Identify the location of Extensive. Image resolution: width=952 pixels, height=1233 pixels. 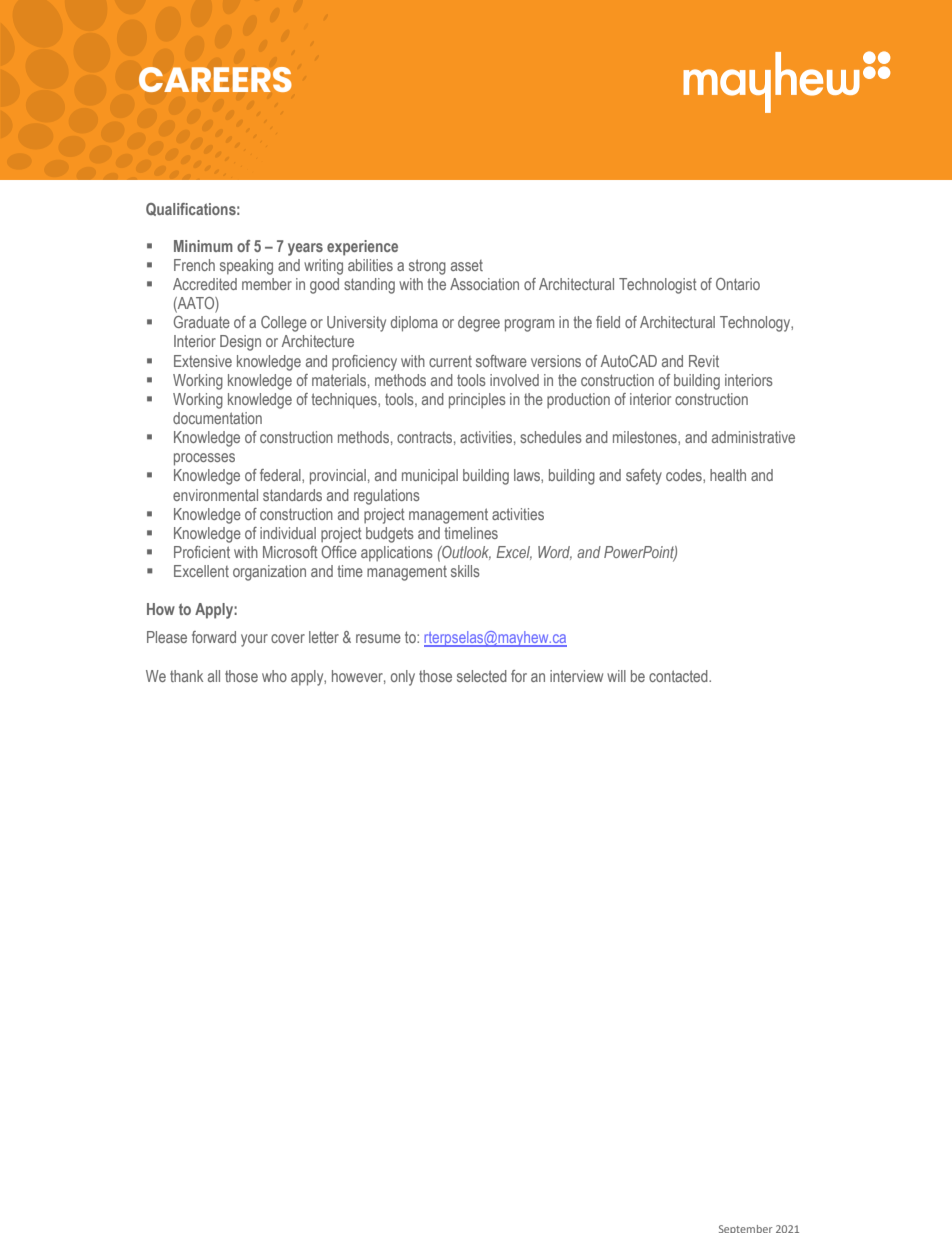
(203, 361).
